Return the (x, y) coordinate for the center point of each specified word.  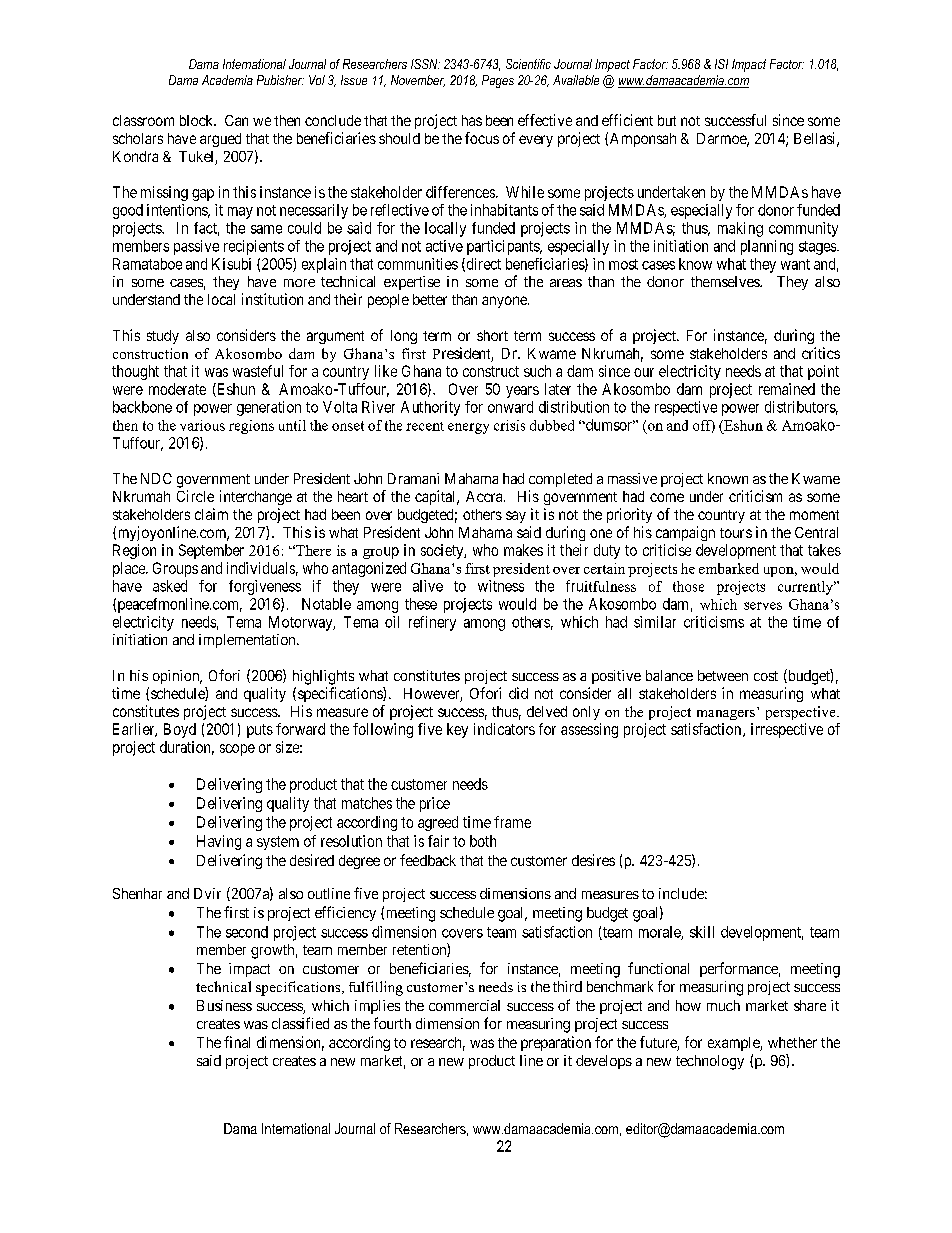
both (483, 841)
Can (236, 120)
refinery (432, 623)
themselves (726, 281)
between (723, 675)
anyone (505, 302)
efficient (627, 120)
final (237, 1042)
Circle (195, 496)
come (667, 497)
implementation (248, 641)
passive (196, 247)
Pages (498, 81)
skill (702, 932)
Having (219, 842)
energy (468, 428)
